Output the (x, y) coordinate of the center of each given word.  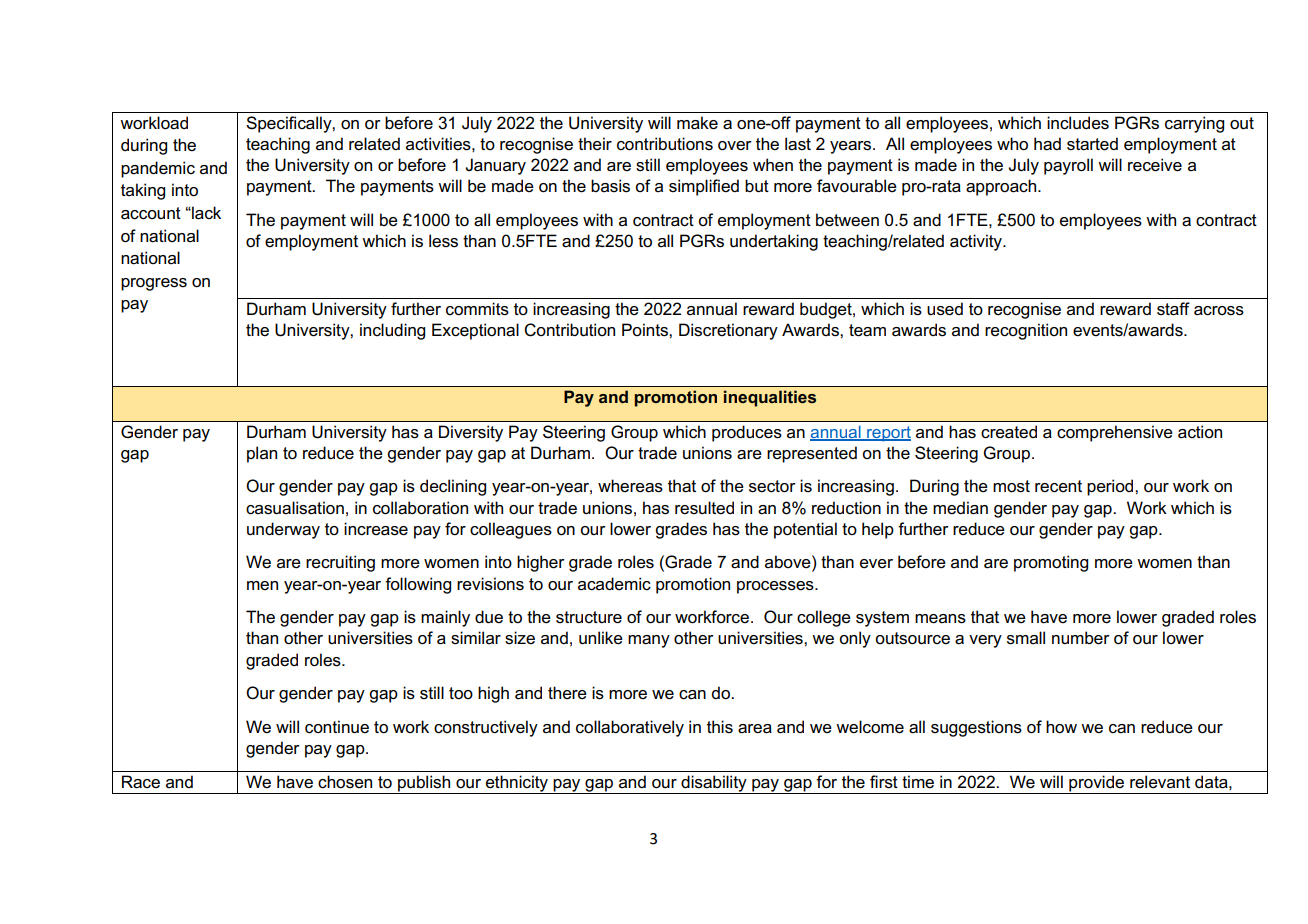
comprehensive (1115, 433)
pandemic (158, 169)
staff (1173, 309)
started (1092, 144)
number (1081, 638)
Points (646, 330)
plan (262, 454)
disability (714, 784)
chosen (345, 782)
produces (747, 433)
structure (589, 617)
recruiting (340, 563)
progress (154, 284)
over (735, 146)
